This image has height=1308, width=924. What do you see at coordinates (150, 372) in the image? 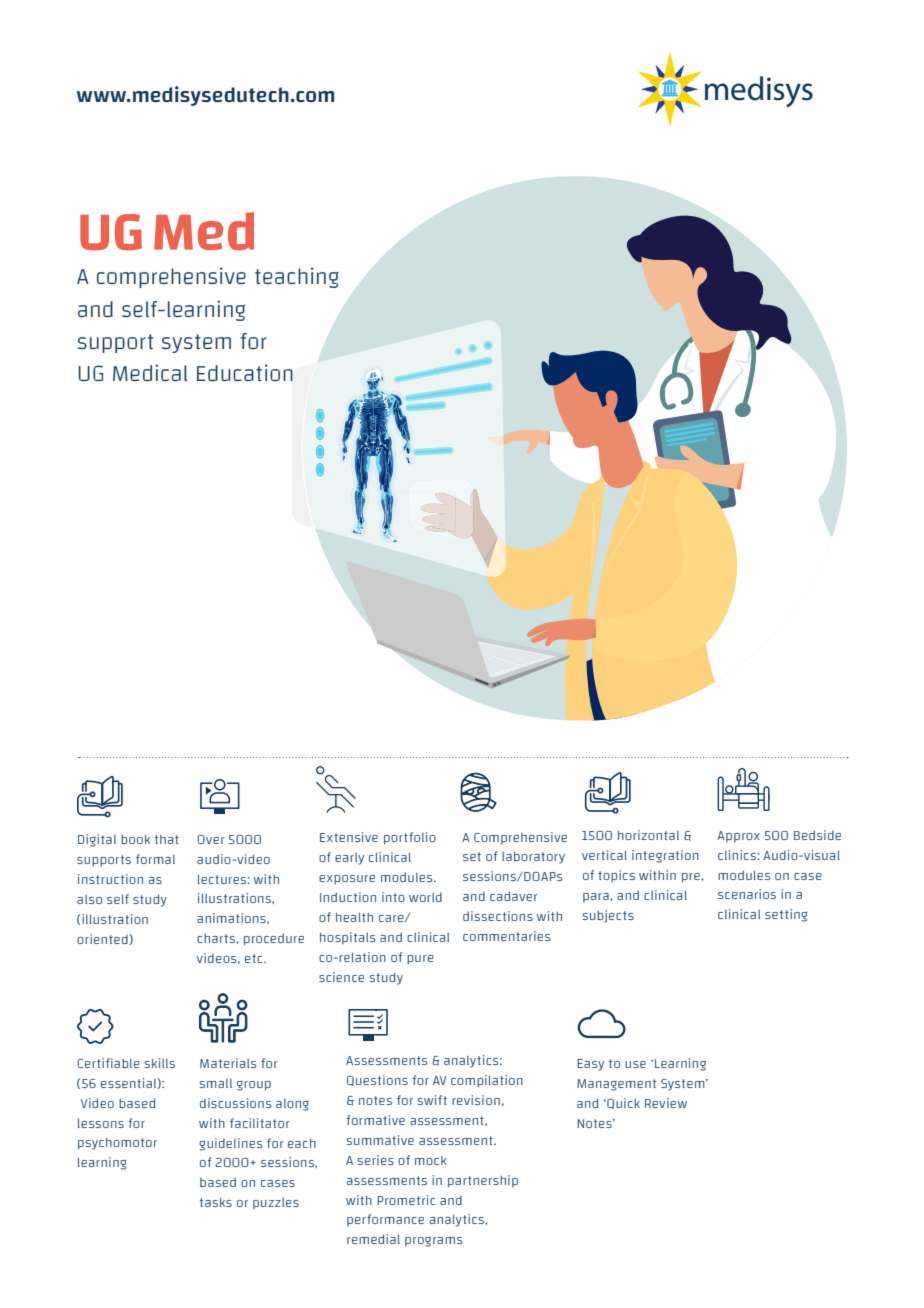
I see `Medical` at bounding box center [150, 372].
